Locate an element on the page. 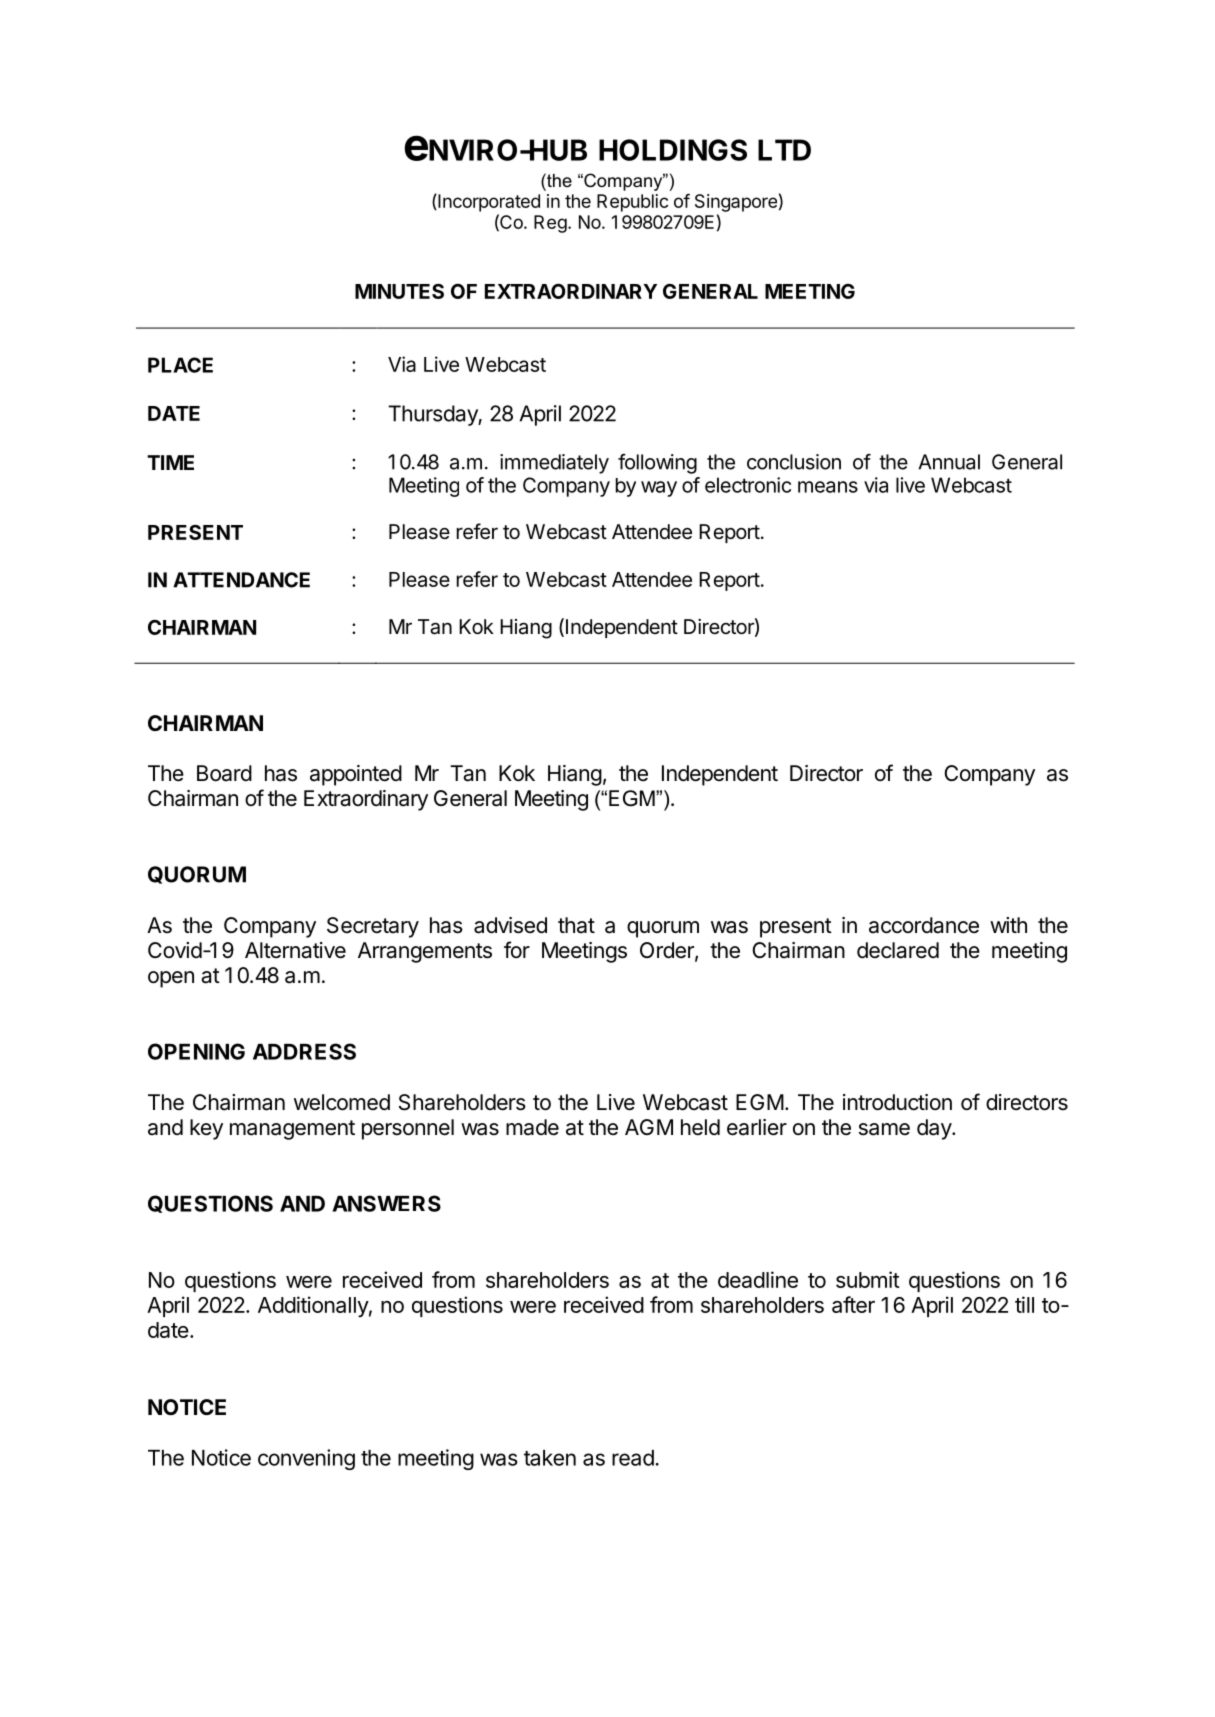 This image has width=1215, height=1717. means is located at coordinates (828, 487).
